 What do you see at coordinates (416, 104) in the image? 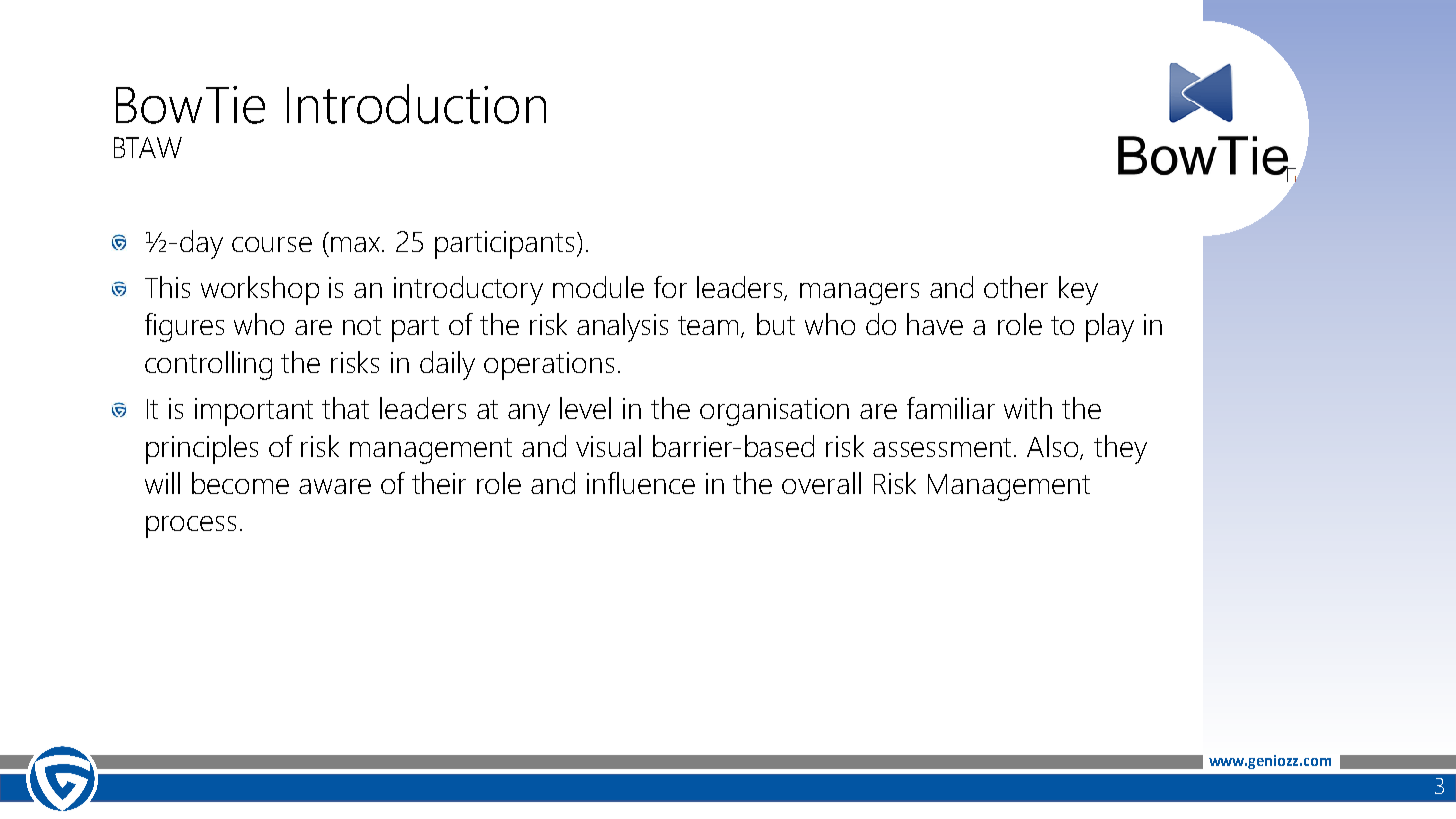
I see `Introduction` at bounding box center [416, 104].
